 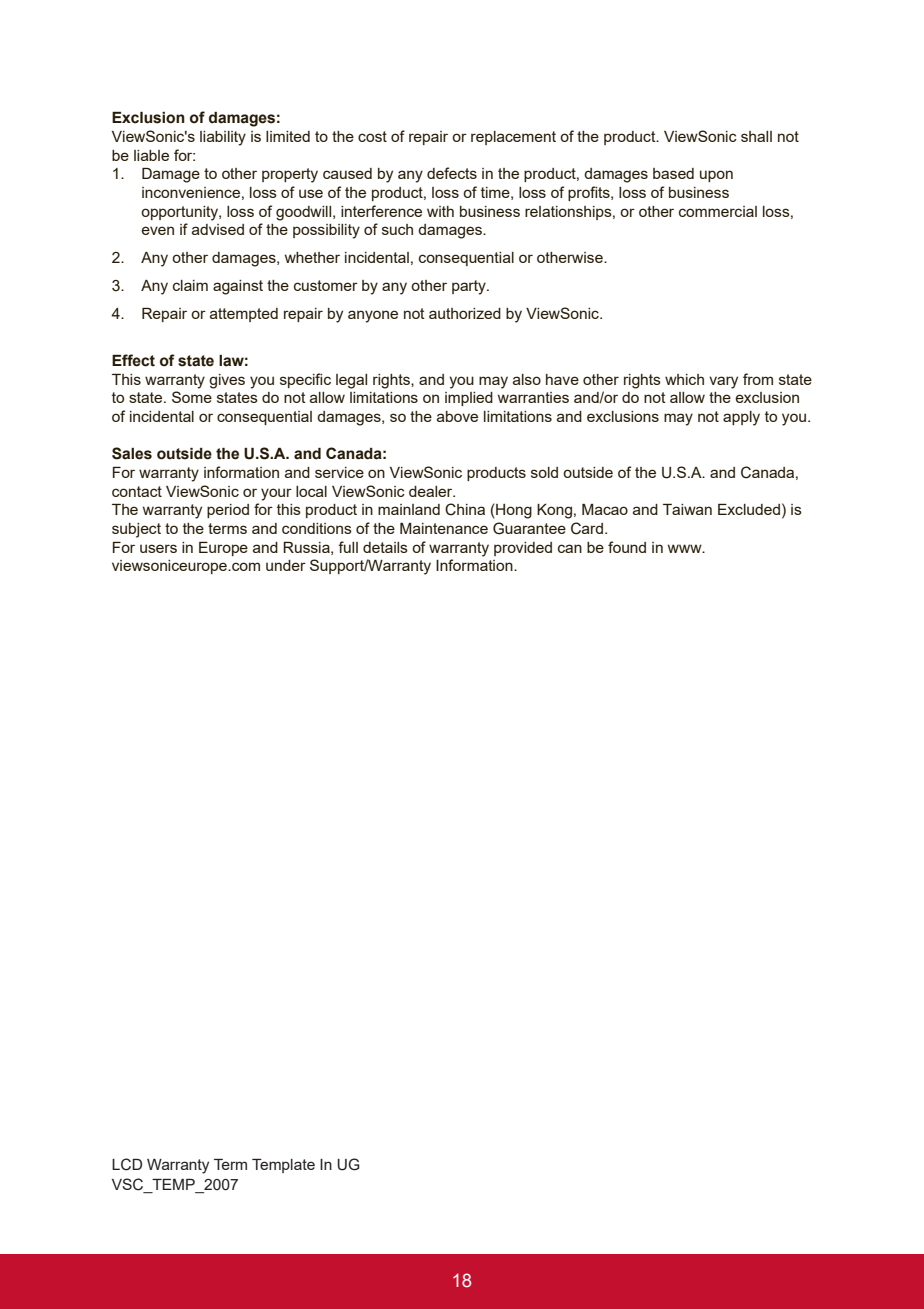 What do you see at coordinates (627, 547) in the screenshot?
I see `found` at bounding box center [627, 547].
